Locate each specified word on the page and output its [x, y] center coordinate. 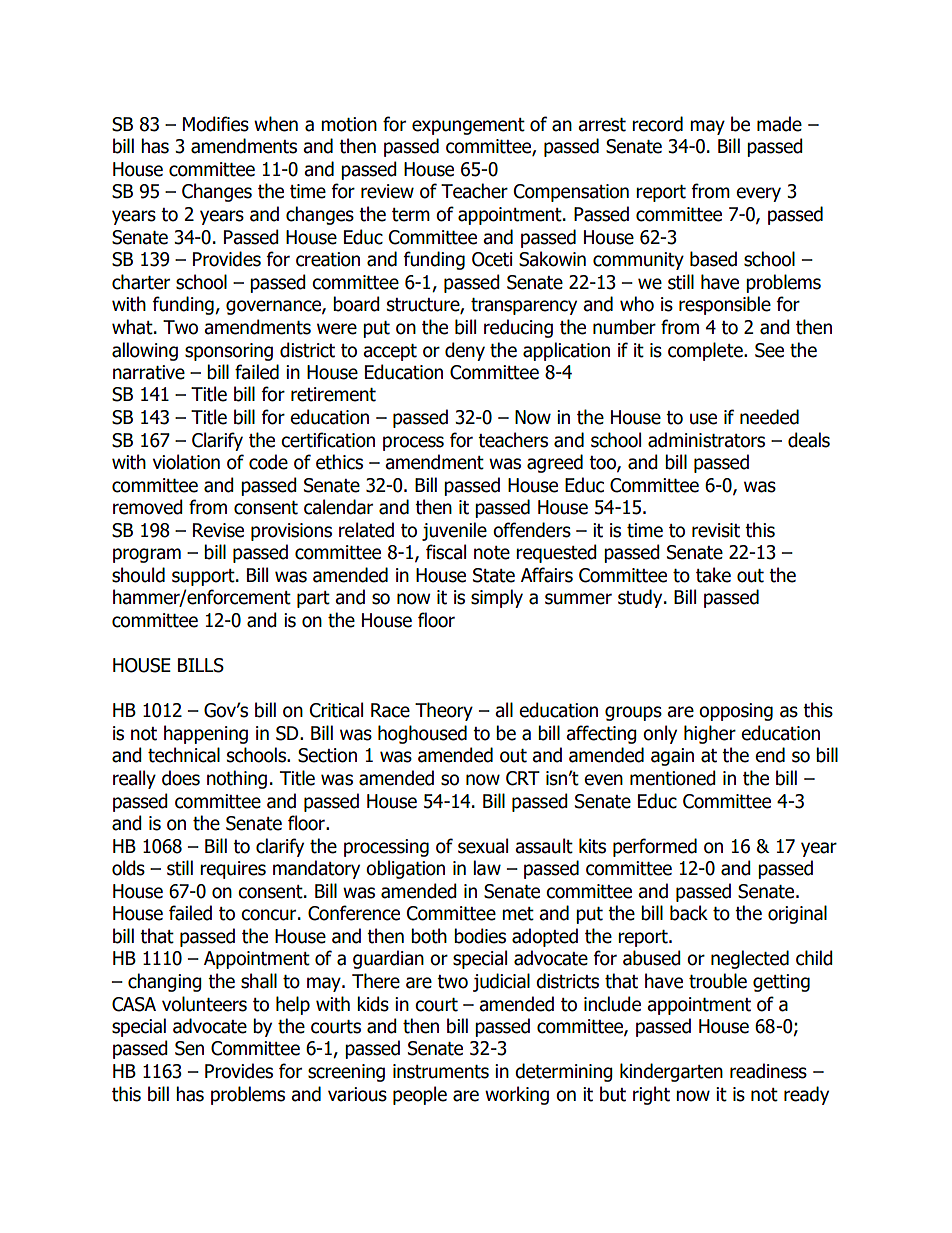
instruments [441, 1071]
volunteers [204, 1004]
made [779, 124]
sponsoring [229, 352]
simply [497, 598]
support [204, 577]
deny [465, 351]
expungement [468, 126]
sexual [483, 846]
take [713, 575]
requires [233, 870]
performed [655, 847]
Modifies [216, 124]
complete [706, 351]
